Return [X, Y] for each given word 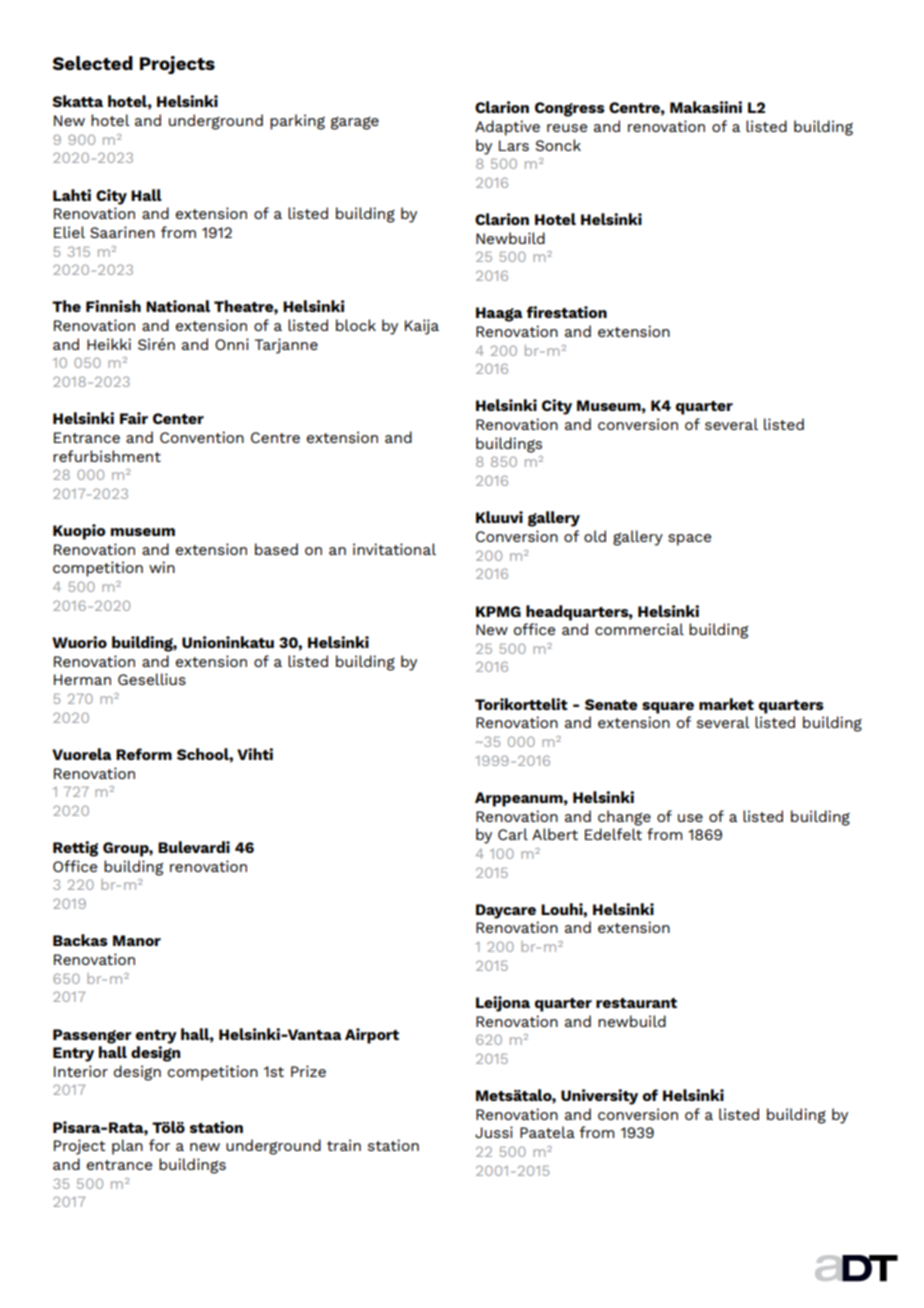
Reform [144, 754]
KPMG [498, 611]
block [356, 325]
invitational [394, 549]
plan [127, 1147]
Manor [137, 940]
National [178, 306]
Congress [570, 109]
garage [355, 123]
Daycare [506, 911]
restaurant [636, 1003]
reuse [567, 128]
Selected [92, 63]
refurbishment [107, 456]
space [689, 540]
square [668, 708]
